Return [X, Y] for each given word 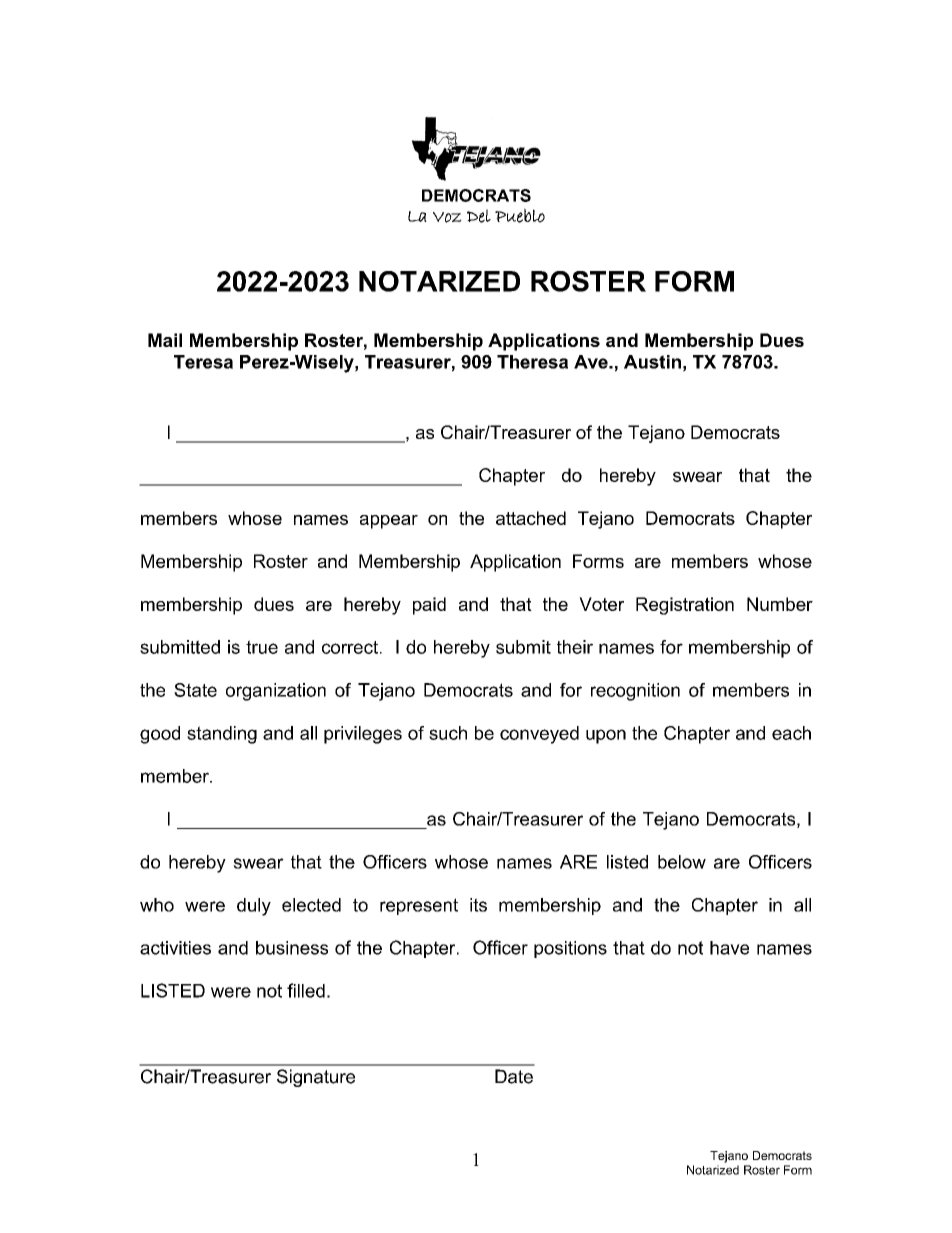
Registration [685, 606]
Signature [316, 1078]
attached [531, 518]
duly [254, 907]
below [682, 862]
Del [479, 216]
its [478, 905]
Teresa [203, 362]
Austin [652, 362]
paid [429, 606]
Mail [165, 340]
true [262, 647]
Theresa [532, 362]
